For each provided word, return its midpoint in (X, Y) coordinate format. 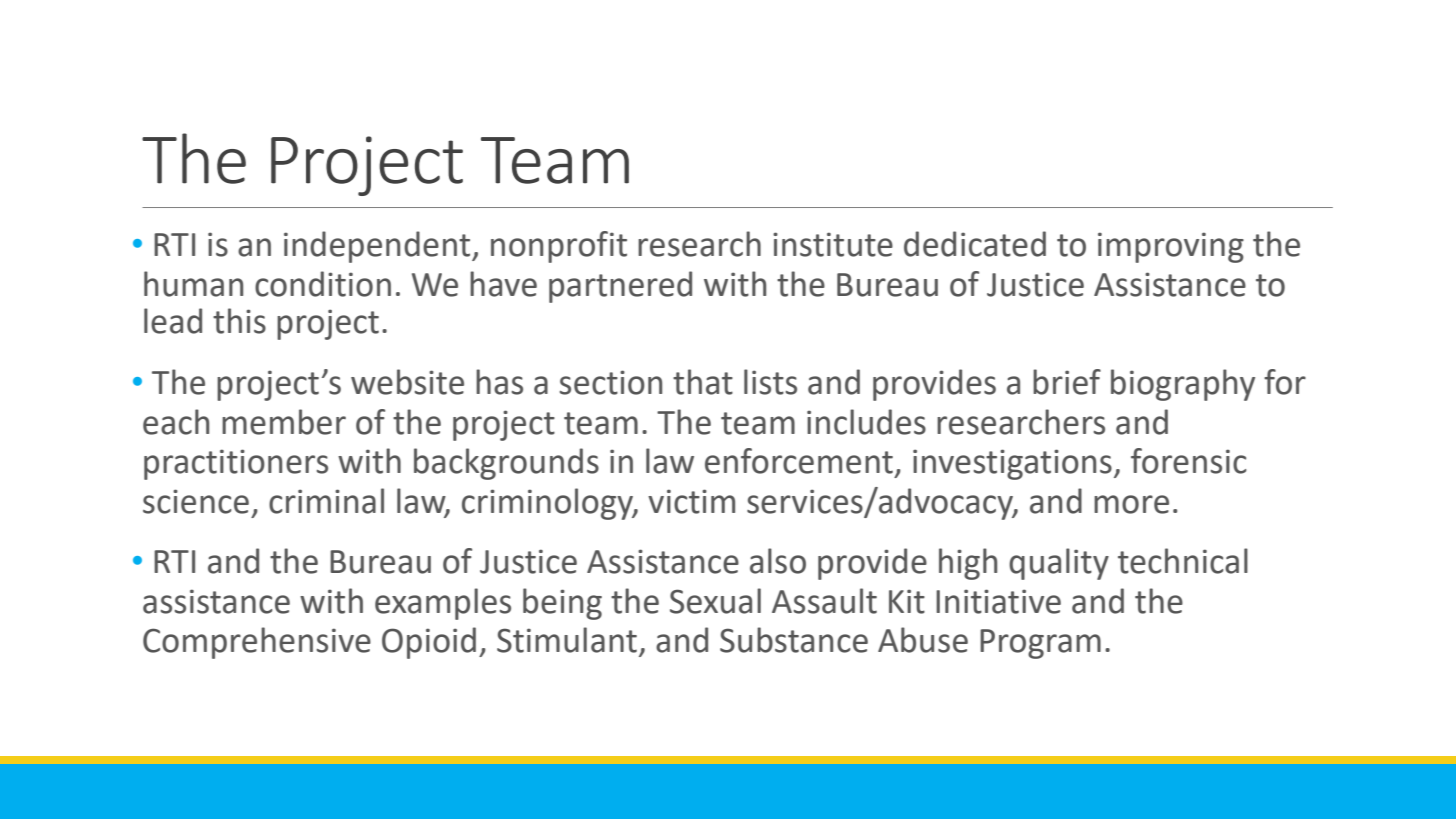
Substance (794, 640)
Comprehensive (257, 643)
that (703, 382)
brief (1067, 382)
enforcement (799, 461)
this (239, 321)
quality (1059, 564)
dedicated (975, 244)
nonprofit (559, 247)
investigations (1012, 464)
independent (378, 247)
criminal (326, 501)
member (284, 422)
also (778, 561)
